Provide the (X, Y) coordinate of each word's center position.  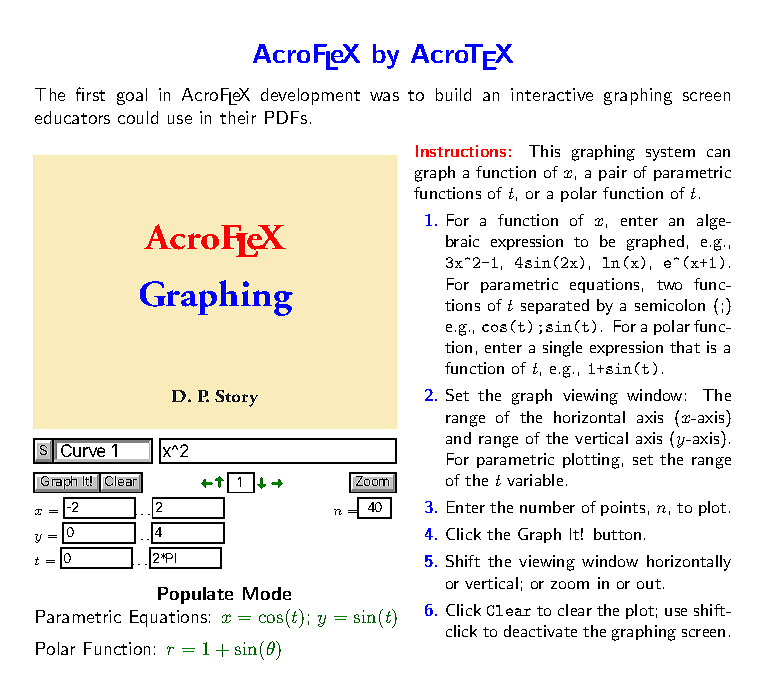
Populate (195, 595)
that (685, 347)
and (458, 438)
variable (535, 480)
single (562, 349)
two (669, 285)
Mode (267, 593)
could (138, 117)
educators (72, 117)
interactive (552, 94)
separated (555, 306)
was (384, 96)
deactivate (540, 631)
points (623, 508)
